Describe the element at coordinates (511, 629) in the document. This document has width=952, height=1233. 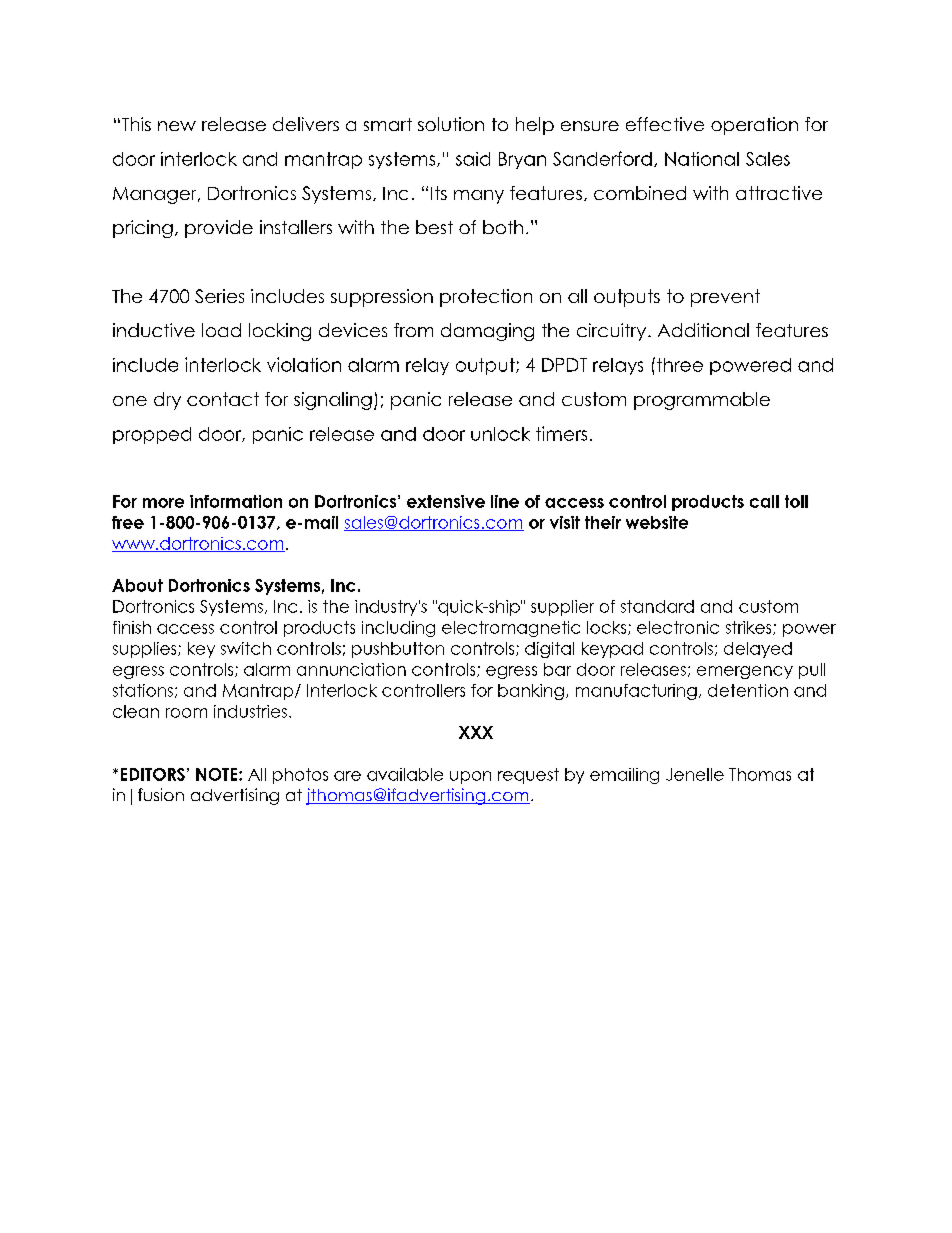
I see `electromagnetic` at that location.
